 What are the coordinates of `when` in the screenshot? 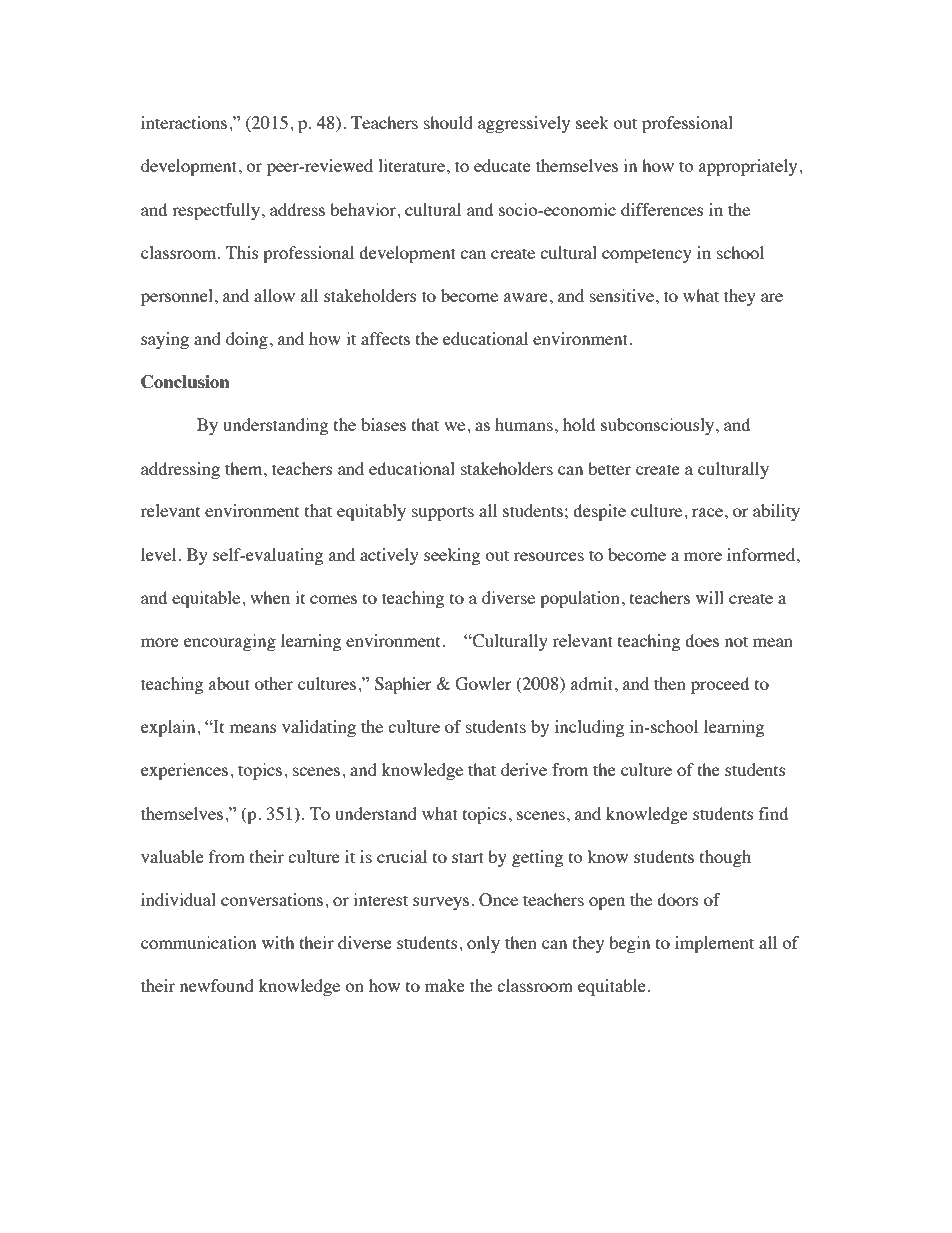 It's located at (270, 597).
